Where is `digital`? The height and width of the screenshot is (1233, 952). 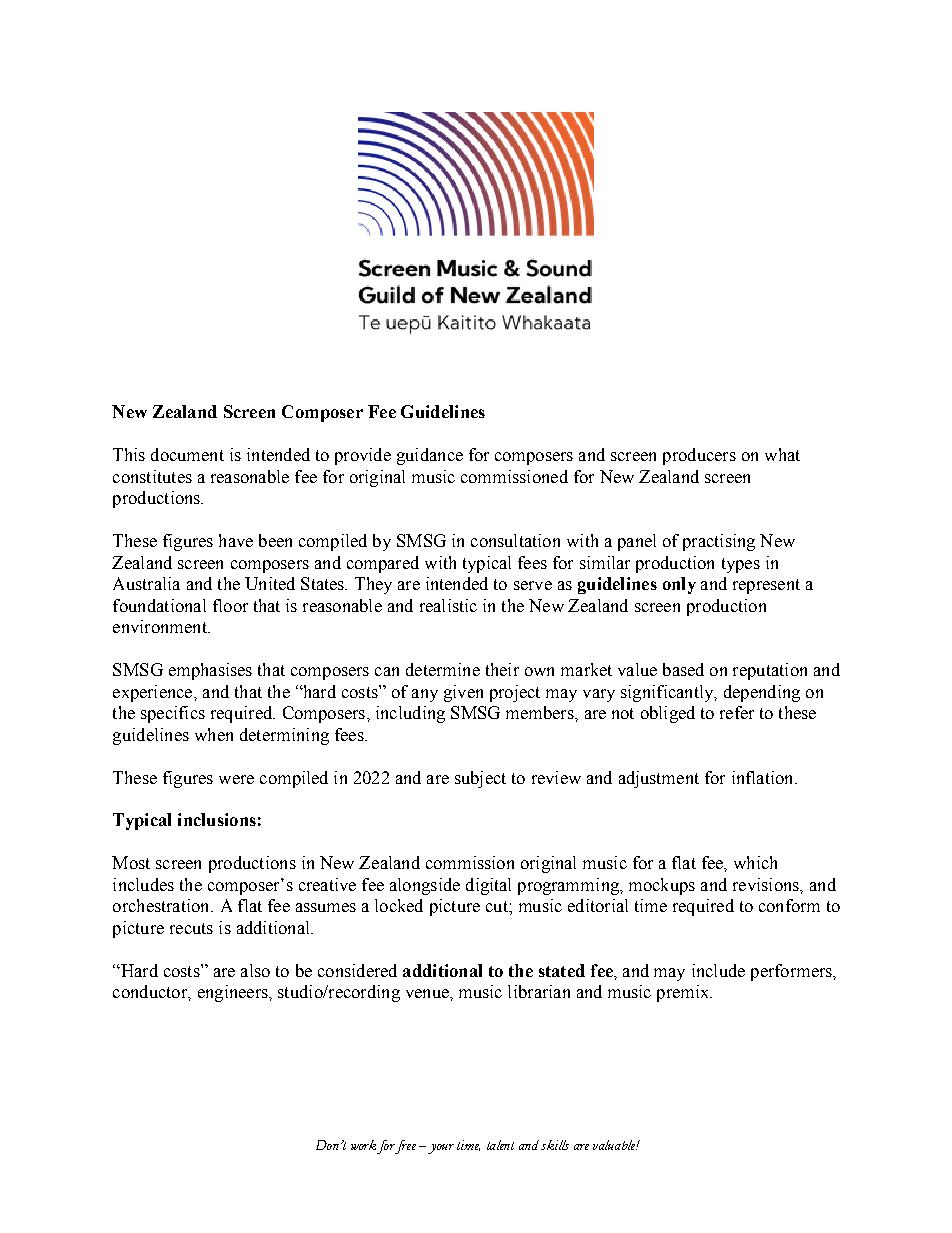
digital is located at coordinates (488, 886).
